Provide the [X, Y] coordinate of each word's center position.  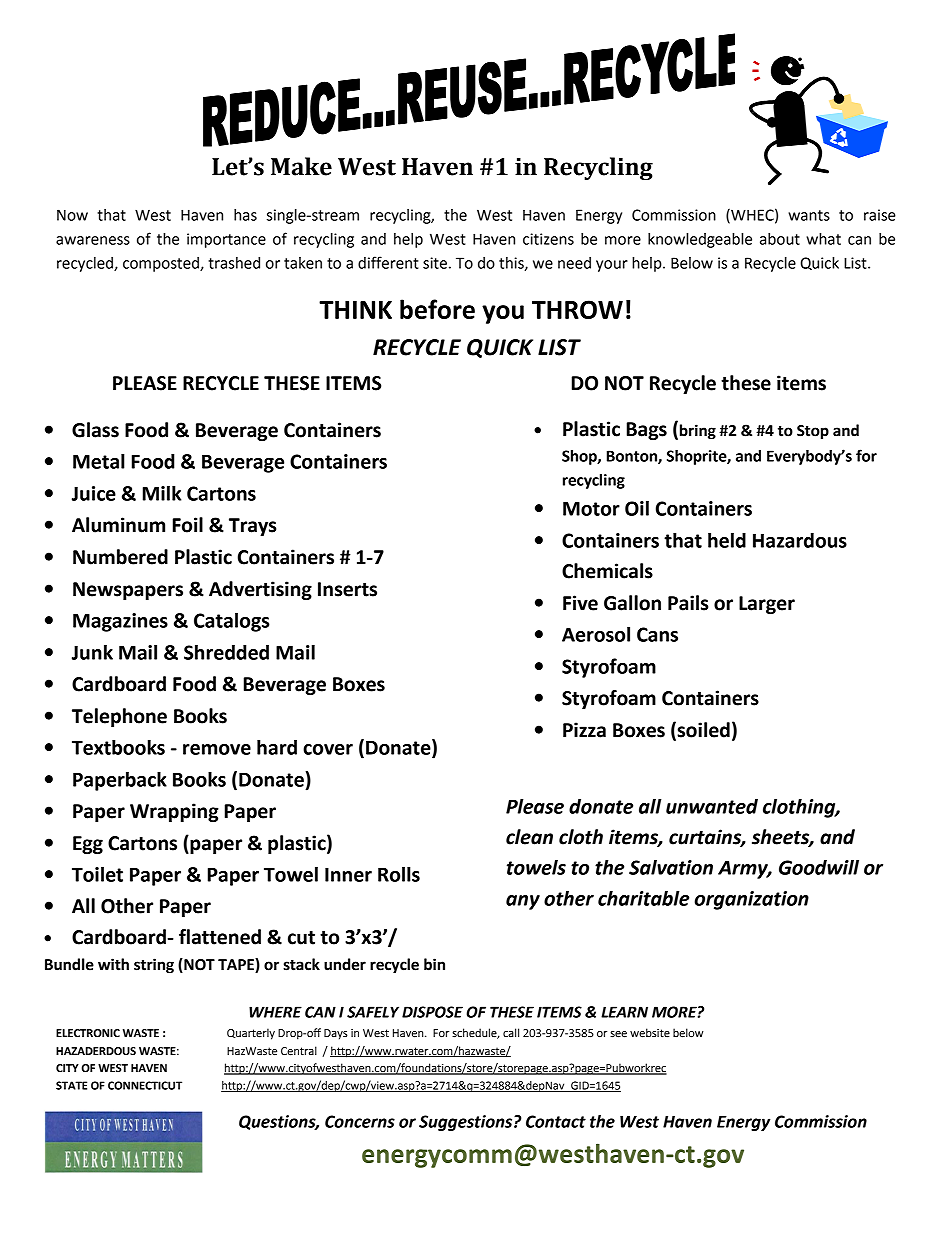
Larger [767, 605]
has [245, 215]
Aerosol [596, 634]
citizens [548, 239]
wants [809, 215]
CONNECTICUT [145, 1085]
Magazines [120, 622]
